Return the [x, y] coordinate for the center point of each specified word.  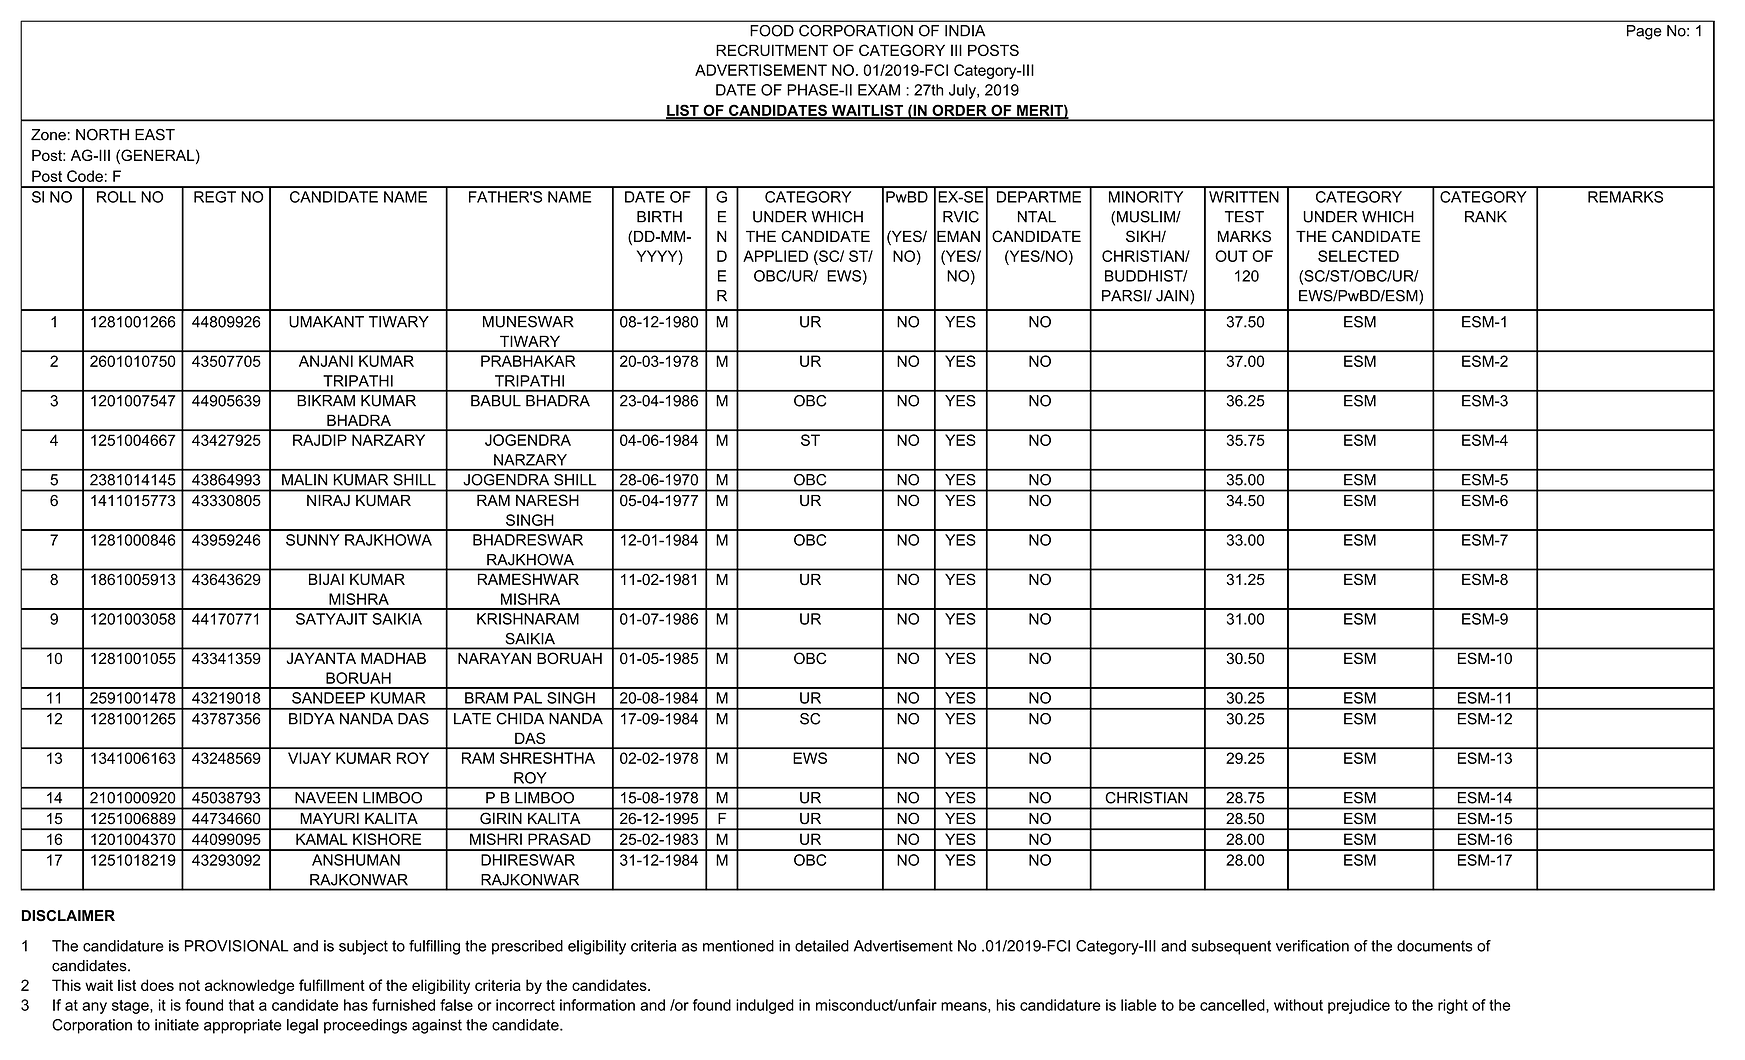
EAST [155, 135]
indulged [765, 1006]
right [1453, 1006]
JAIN [1173, 296]
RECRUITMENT [772, 50]
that [241, 1005]
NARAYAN [494, 658]
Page [1644, 32]
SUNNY [313, 540]
